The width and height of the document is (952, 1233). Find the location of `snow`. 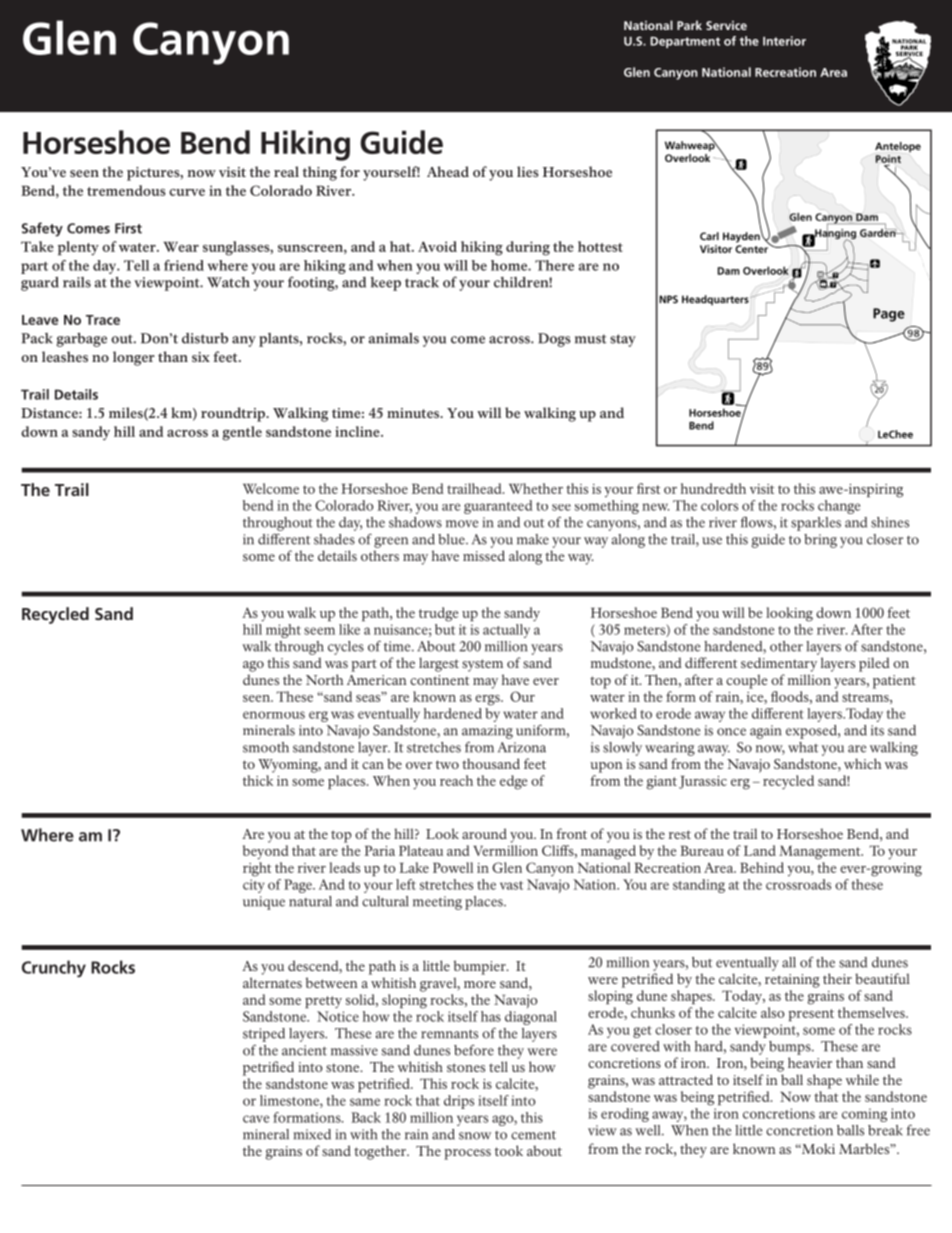

snow is located at coordinates (475, 1136).
